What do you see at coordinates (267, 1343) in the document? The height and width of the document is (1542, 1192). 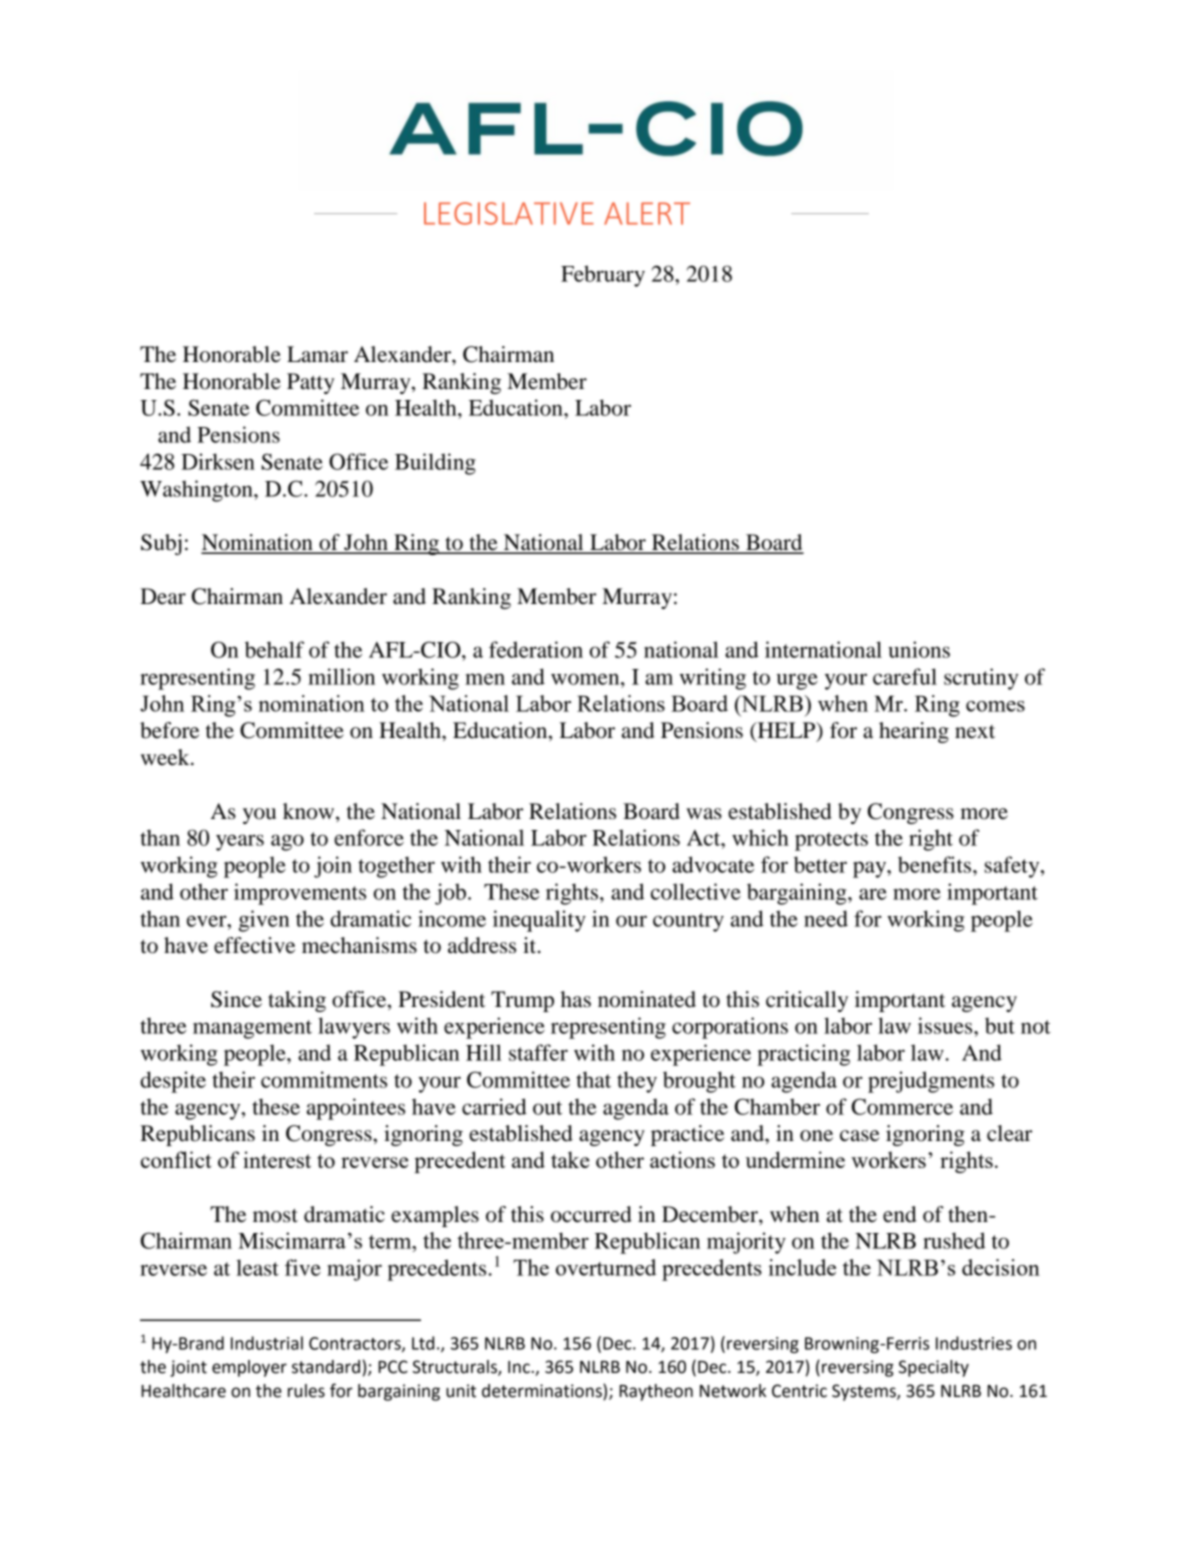 I see `Industrial` at bounding box center [267, 1343].
